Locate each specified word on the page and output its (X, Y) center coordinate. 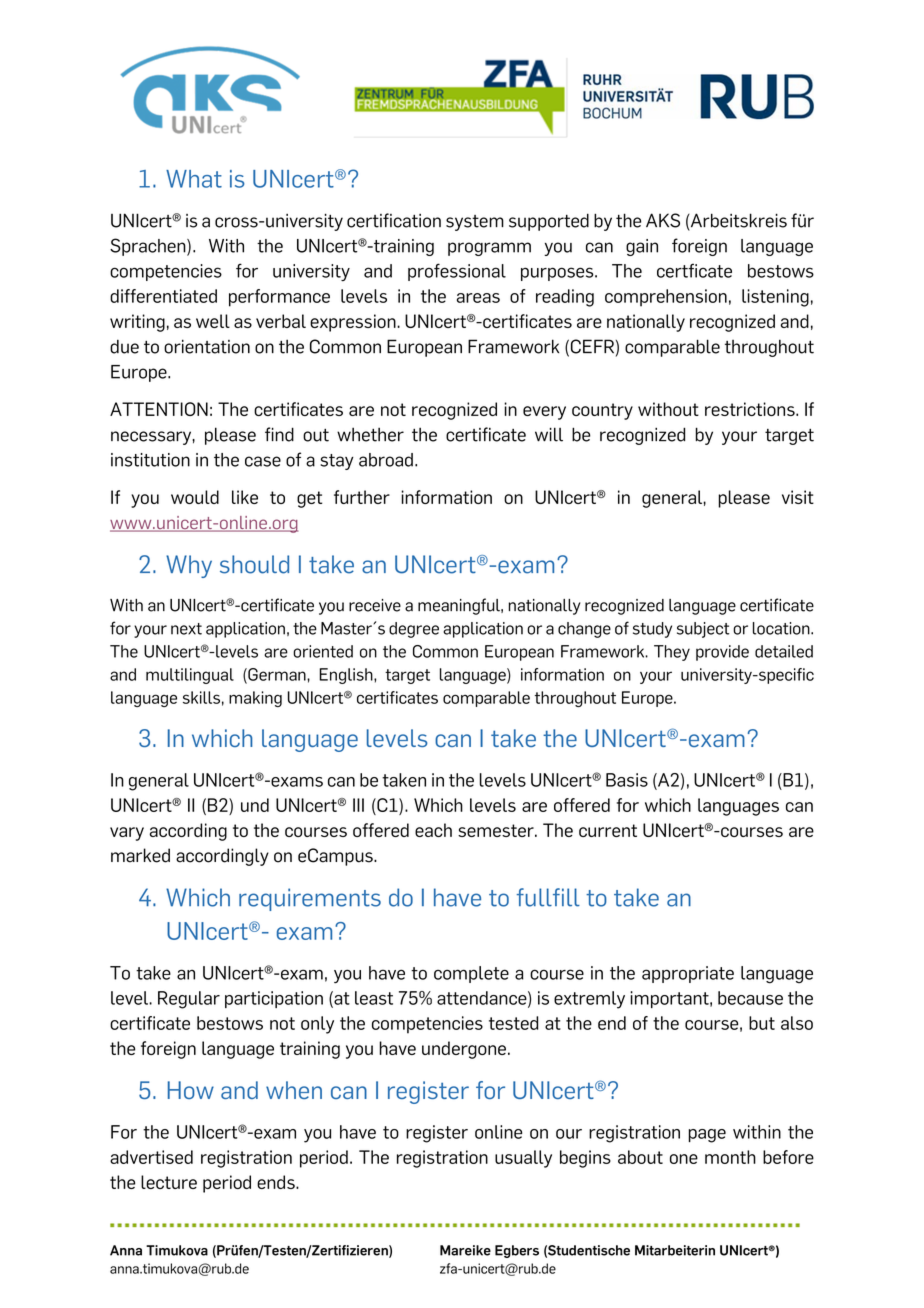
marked (140, 855)
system (475, 223)
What (194, 179)
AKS (663, 220)
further (362, 497)
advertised (151, 1157)
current (608, 830)
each (433, 830)
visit (798, 497)
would (195, 497)
